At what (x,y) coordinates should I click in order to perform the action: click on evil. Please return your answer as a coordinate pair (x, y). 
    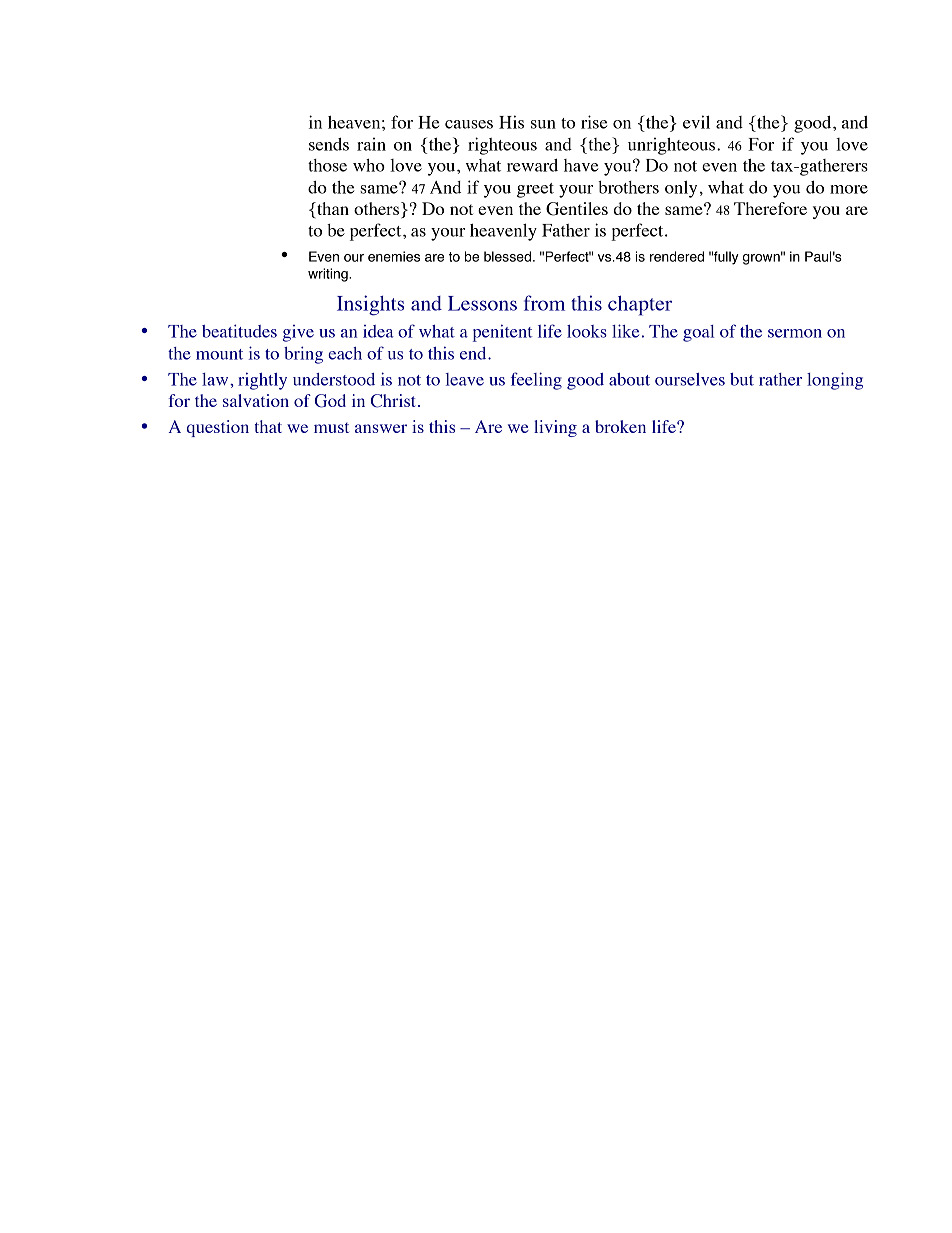
    Looking at the image, I should click on (696, 122).
